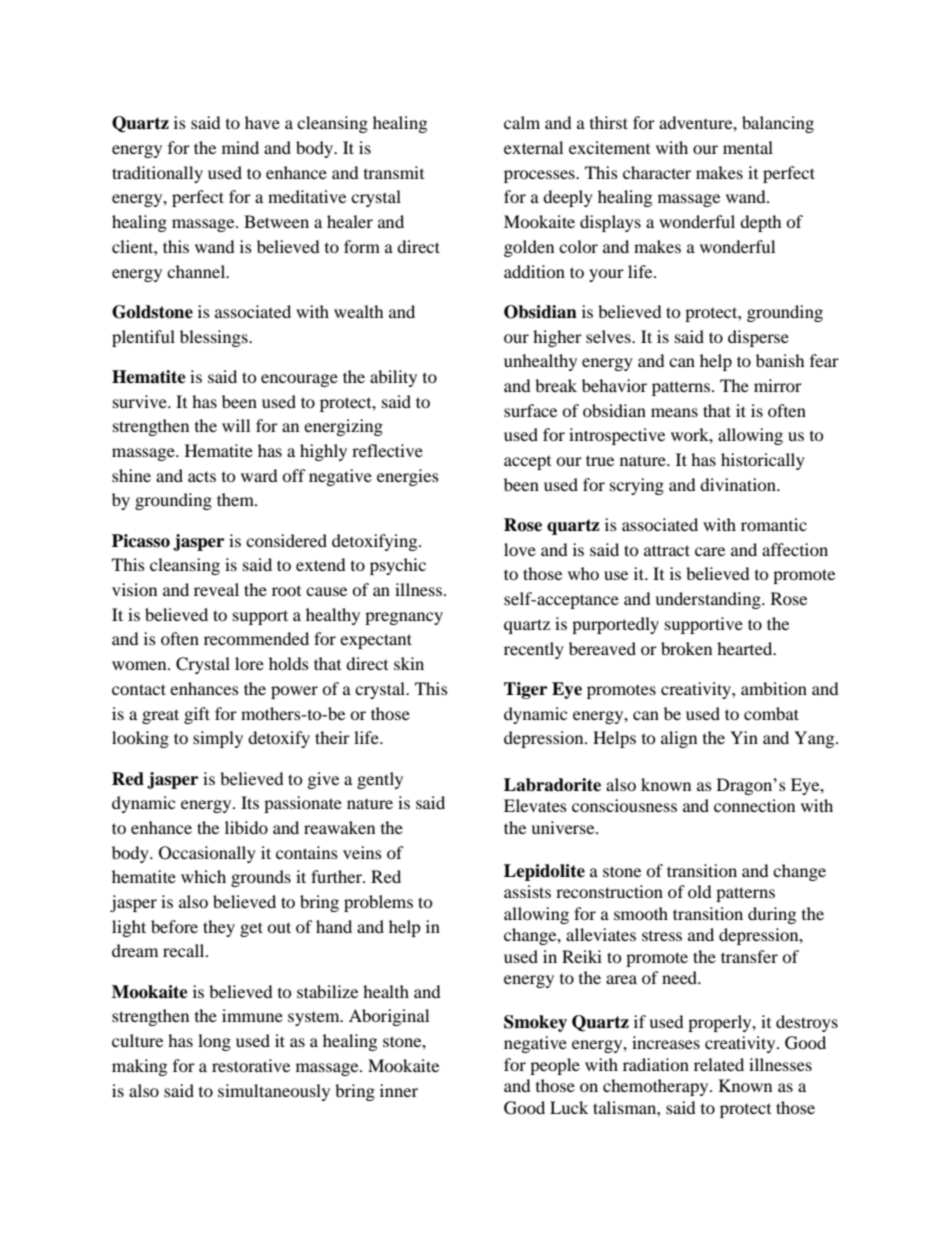 This screenshot has width=952, height=1233. Describe the element at coordinates (533, 147) in the screenshot. I see `external` at that location.
